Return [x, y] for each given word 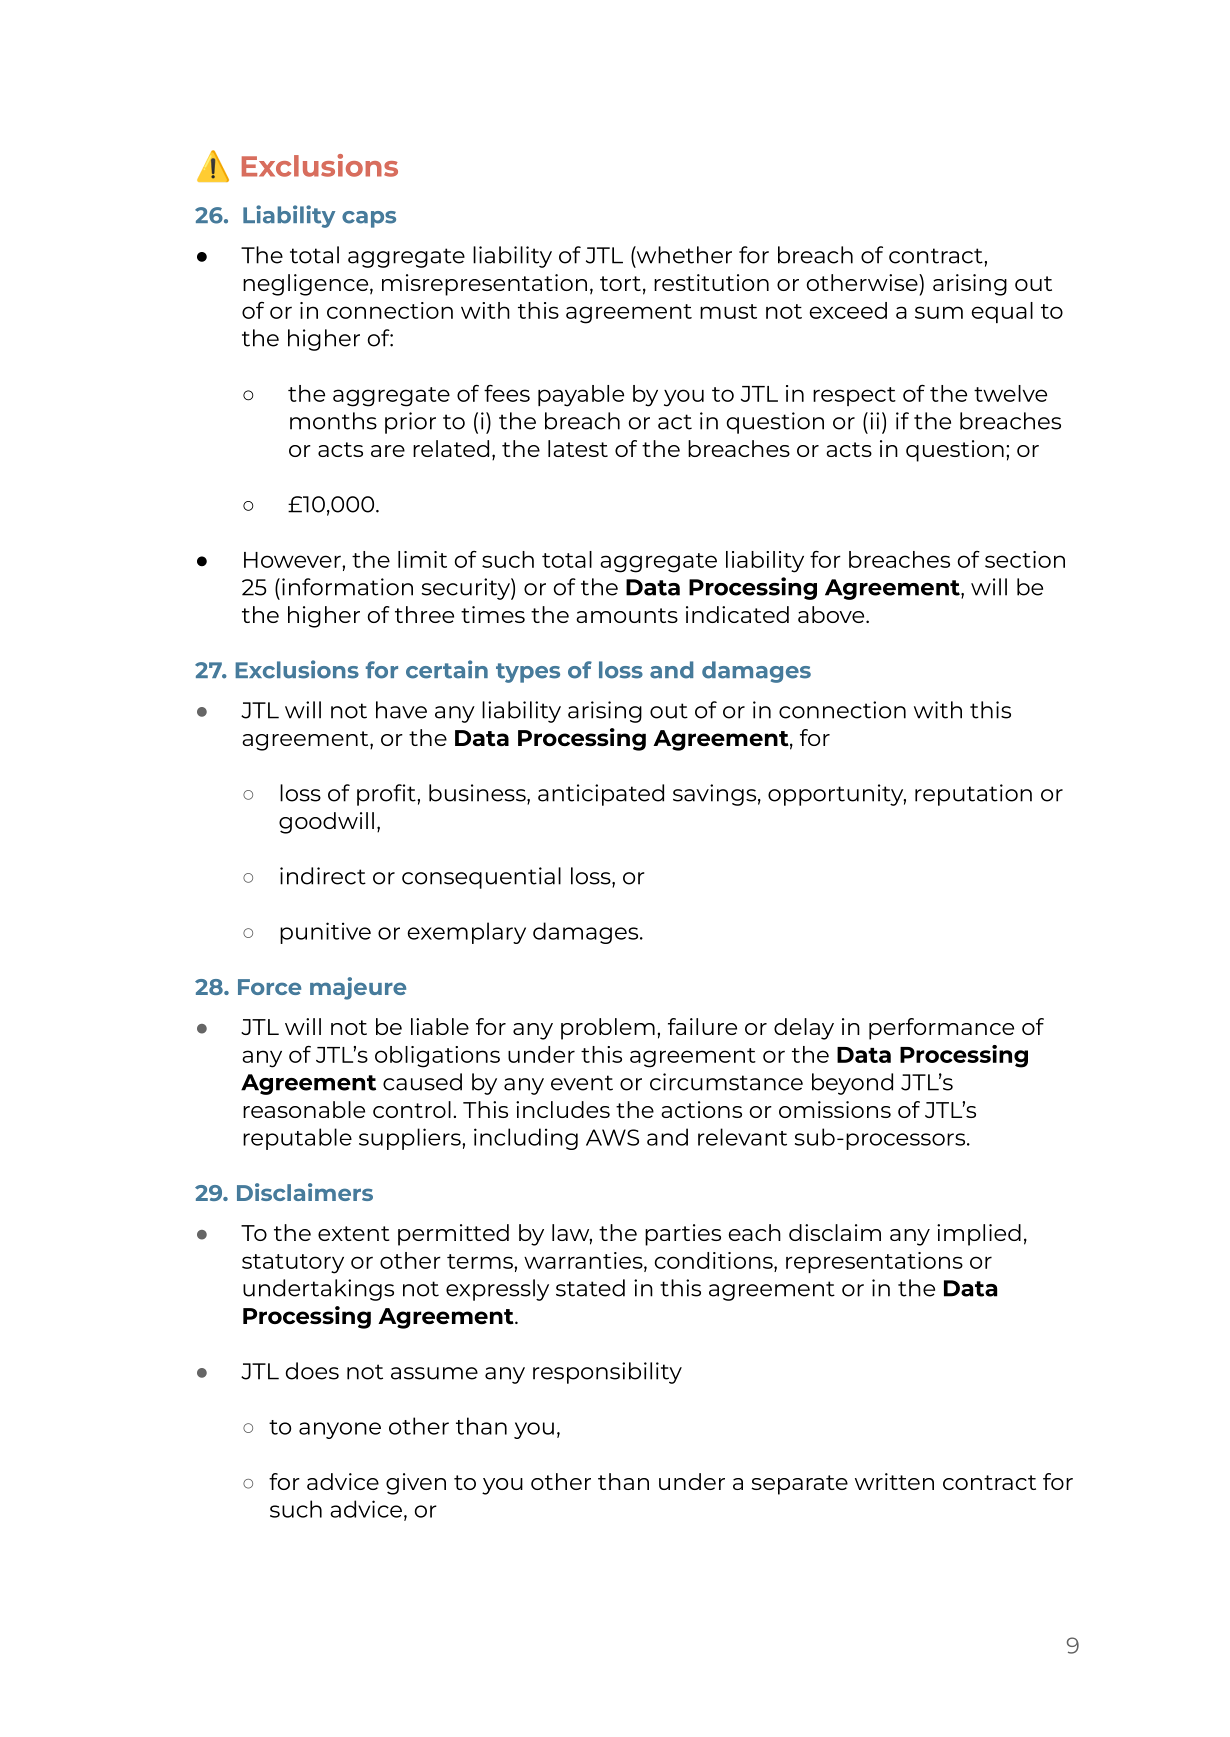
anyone [340, 1430]
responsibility [607, 1373]
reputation [973, 795]
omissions [835, 1109]
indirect [323, 876]
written [894, 1481]
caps [369, 219]
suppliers [411, 1139]
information [347, 587]
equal [1002, 312]
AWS [612, 1137]
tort [620, 283]
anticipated [601, 795]
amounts [627, 615]
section [1025, 559]
